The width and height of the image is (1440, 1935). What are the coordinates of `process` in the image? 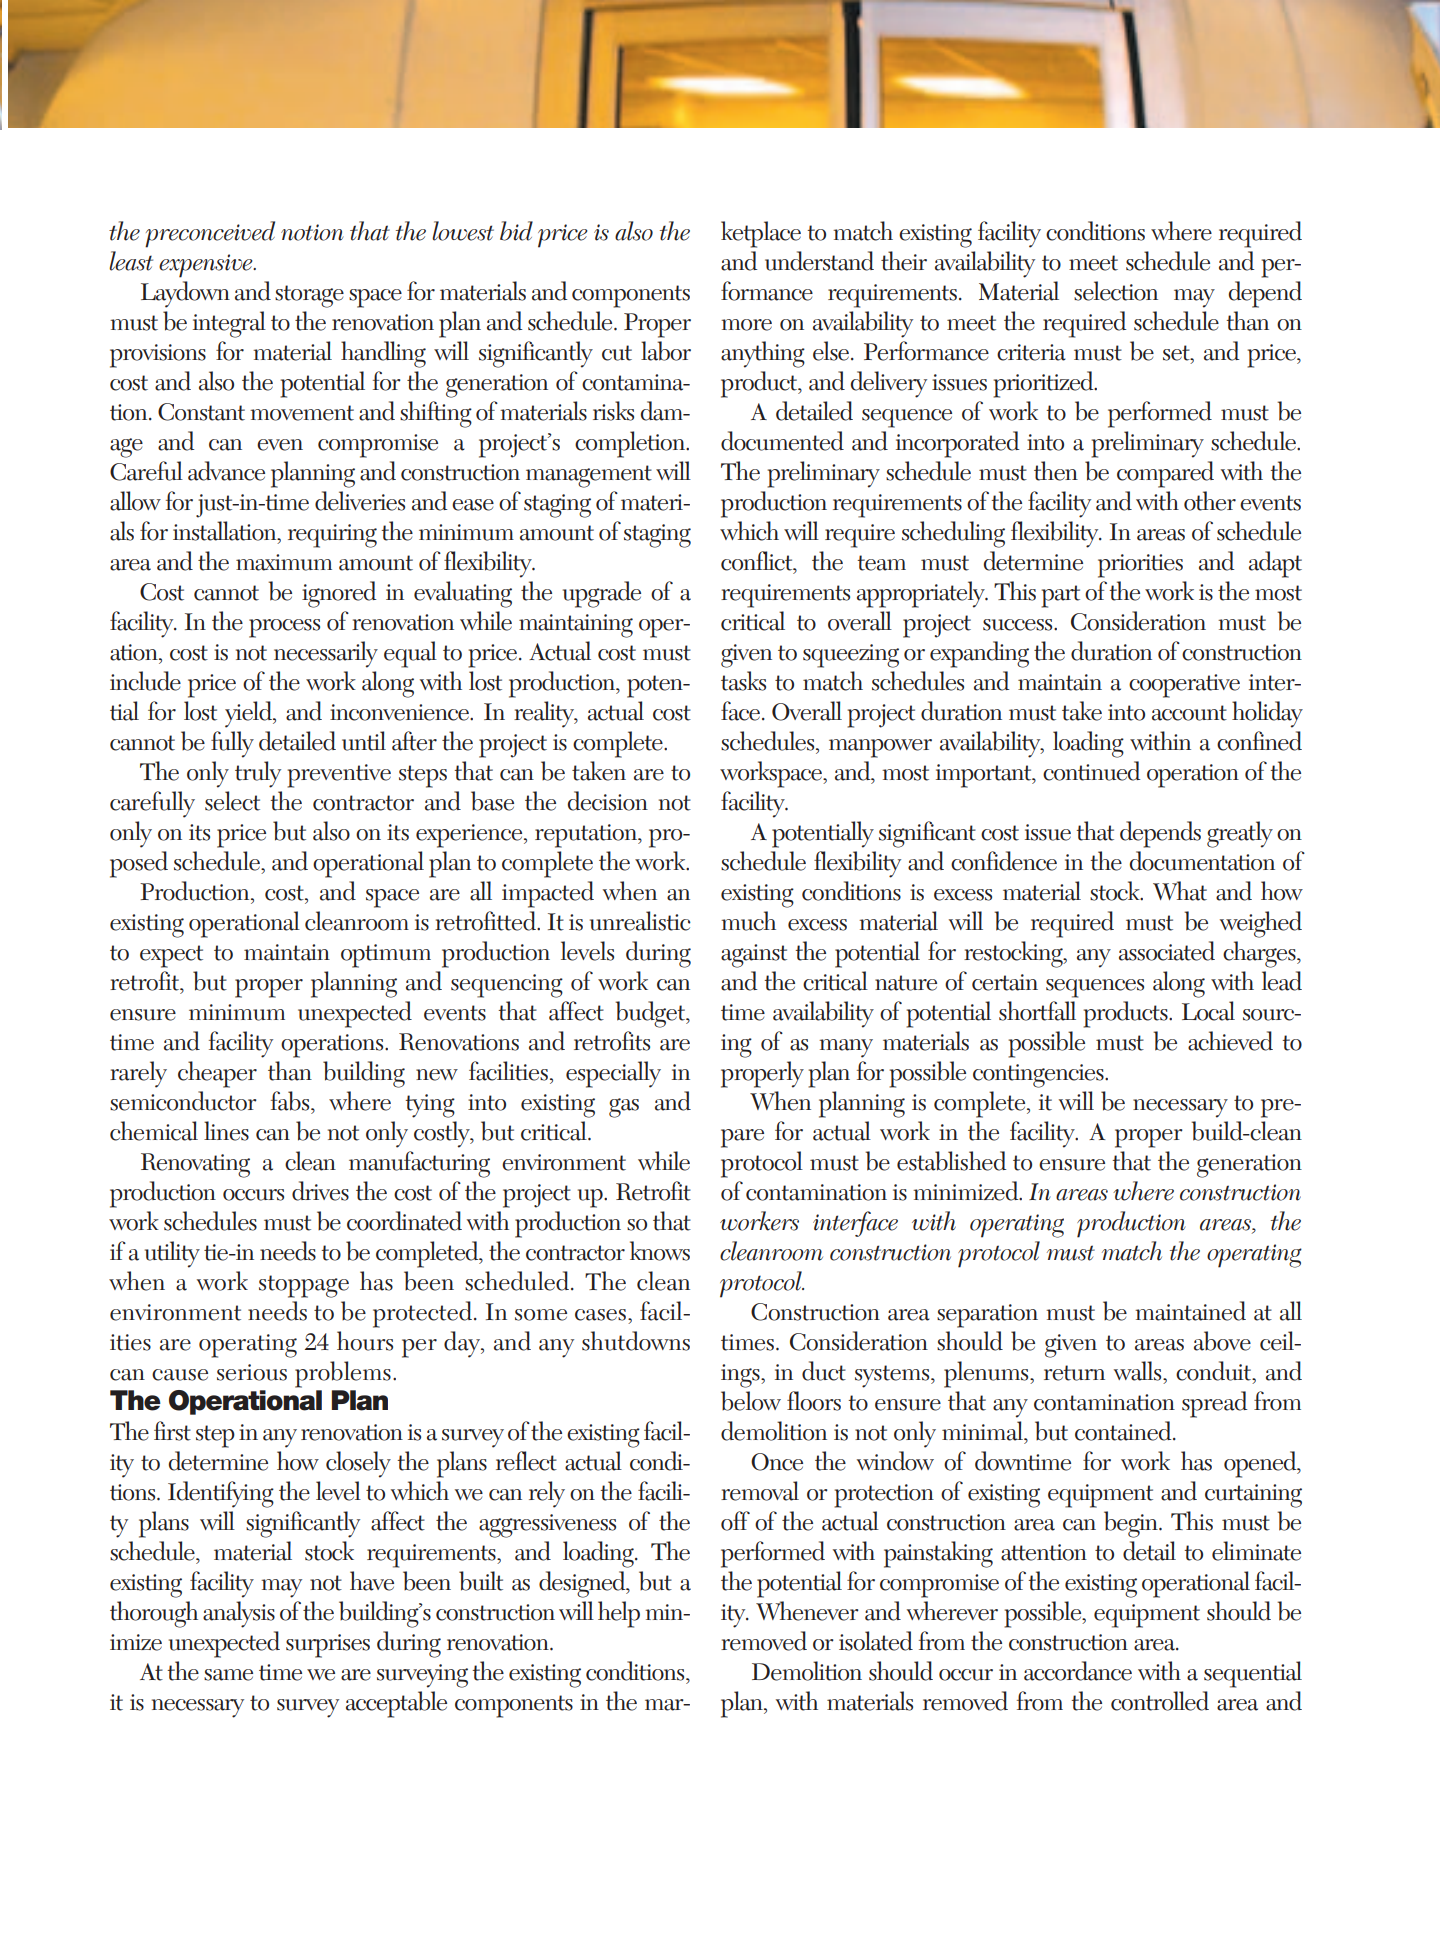 It's located at (284, 628).
